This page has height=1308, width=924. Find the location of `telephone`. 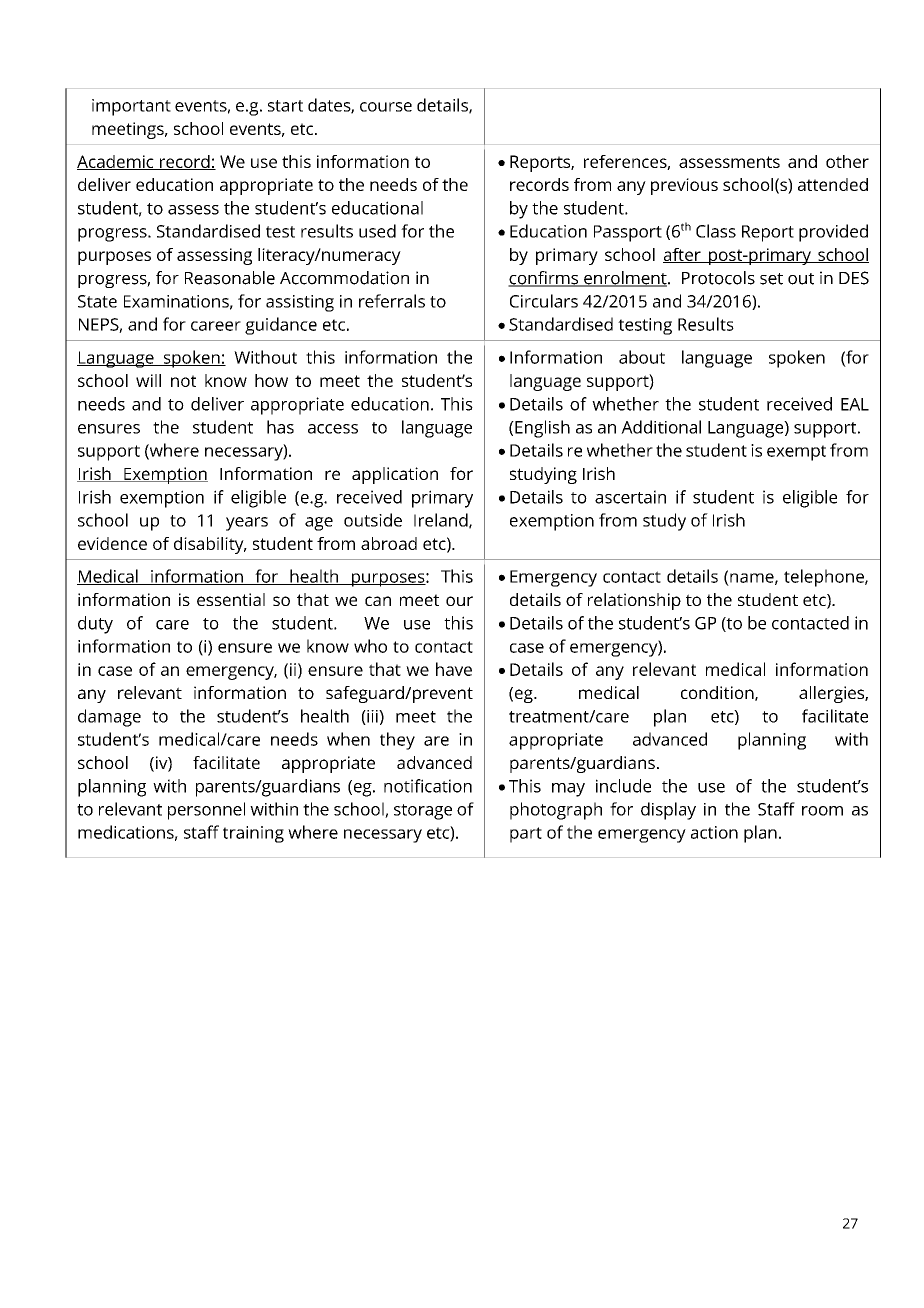

telephone is located at coordinates (825, 578).
